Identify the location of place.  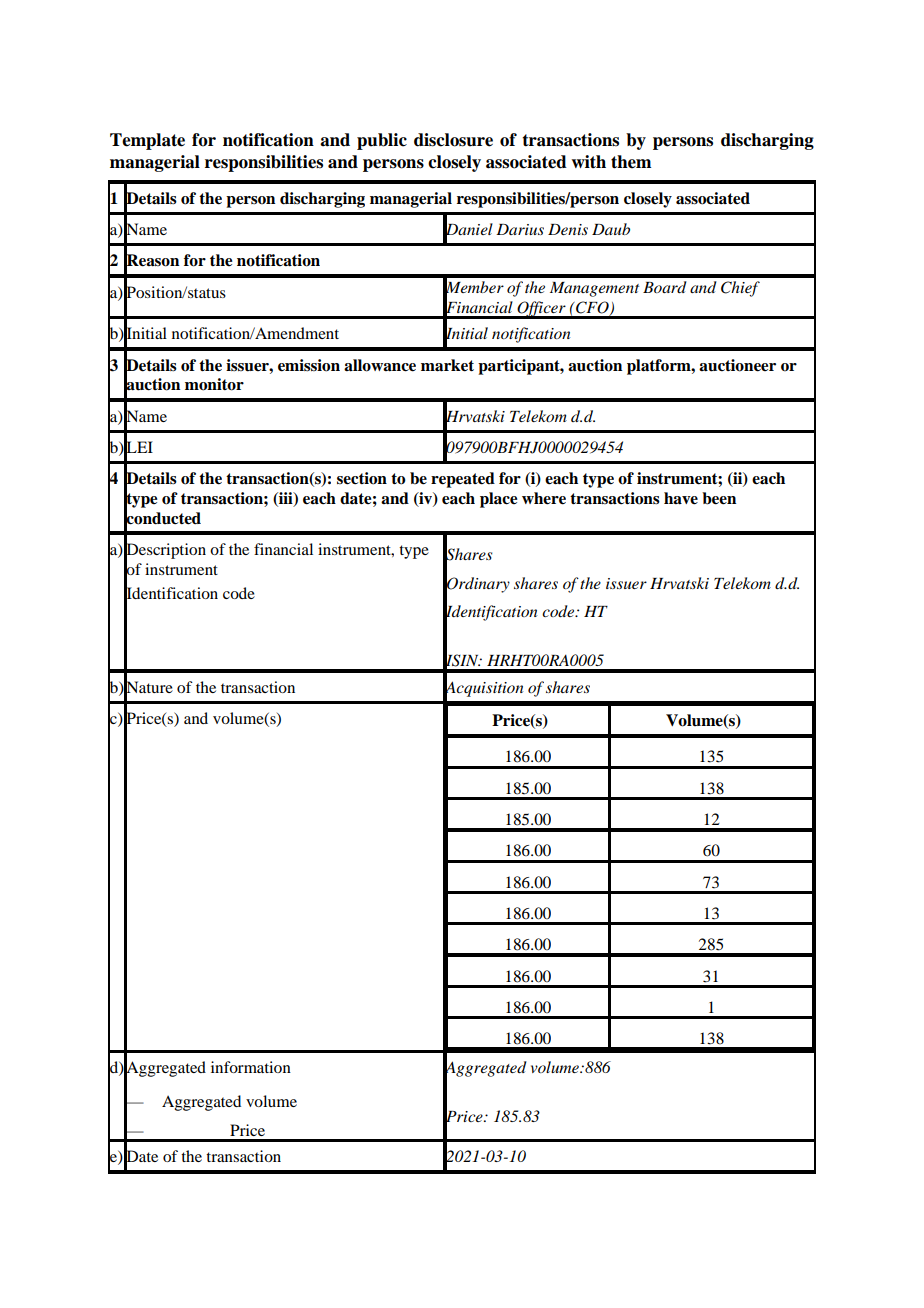
(499, 500).
